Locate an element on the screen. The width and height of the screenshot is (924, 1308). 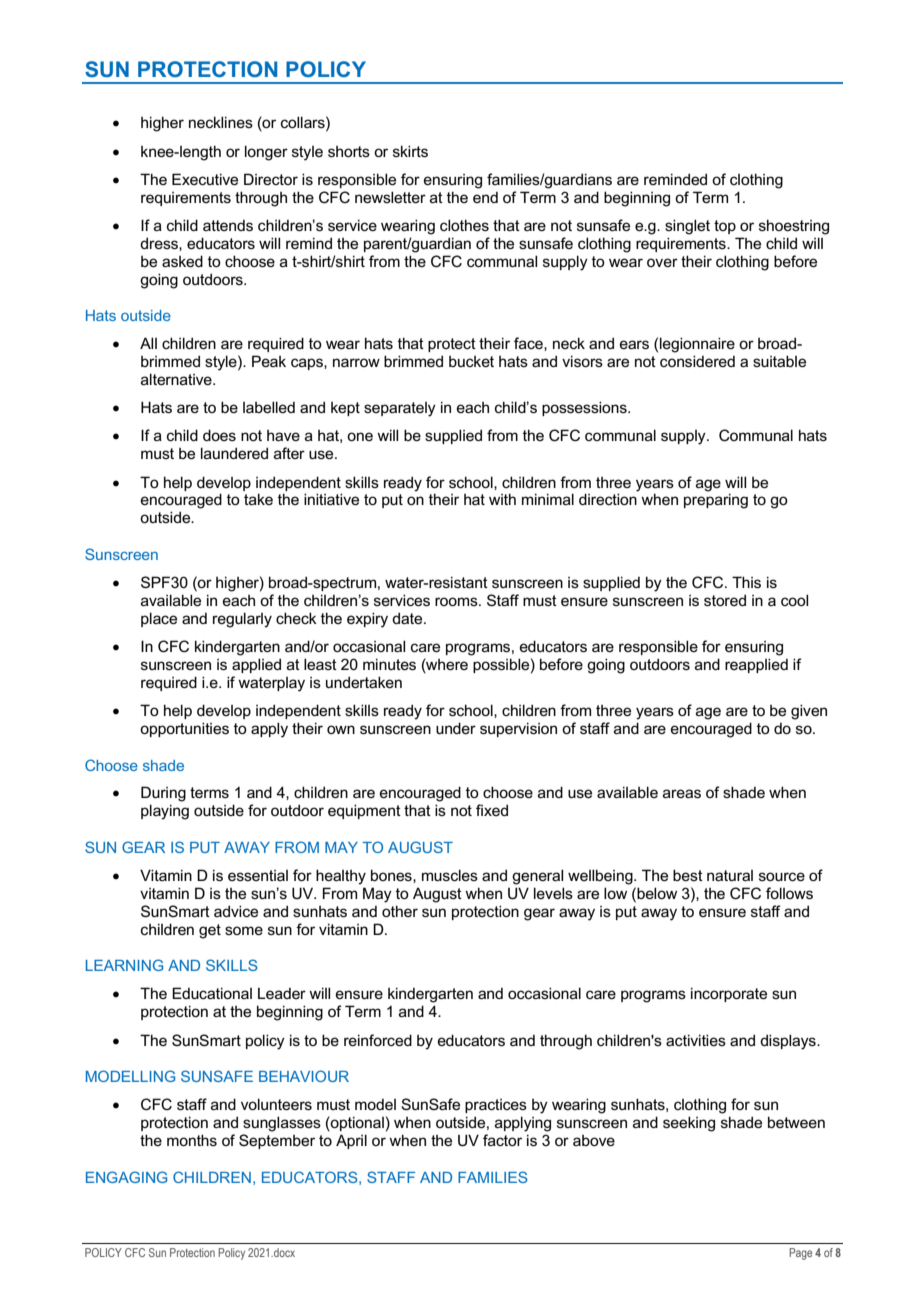
reinforced is located at coordinates (378, 1040).
